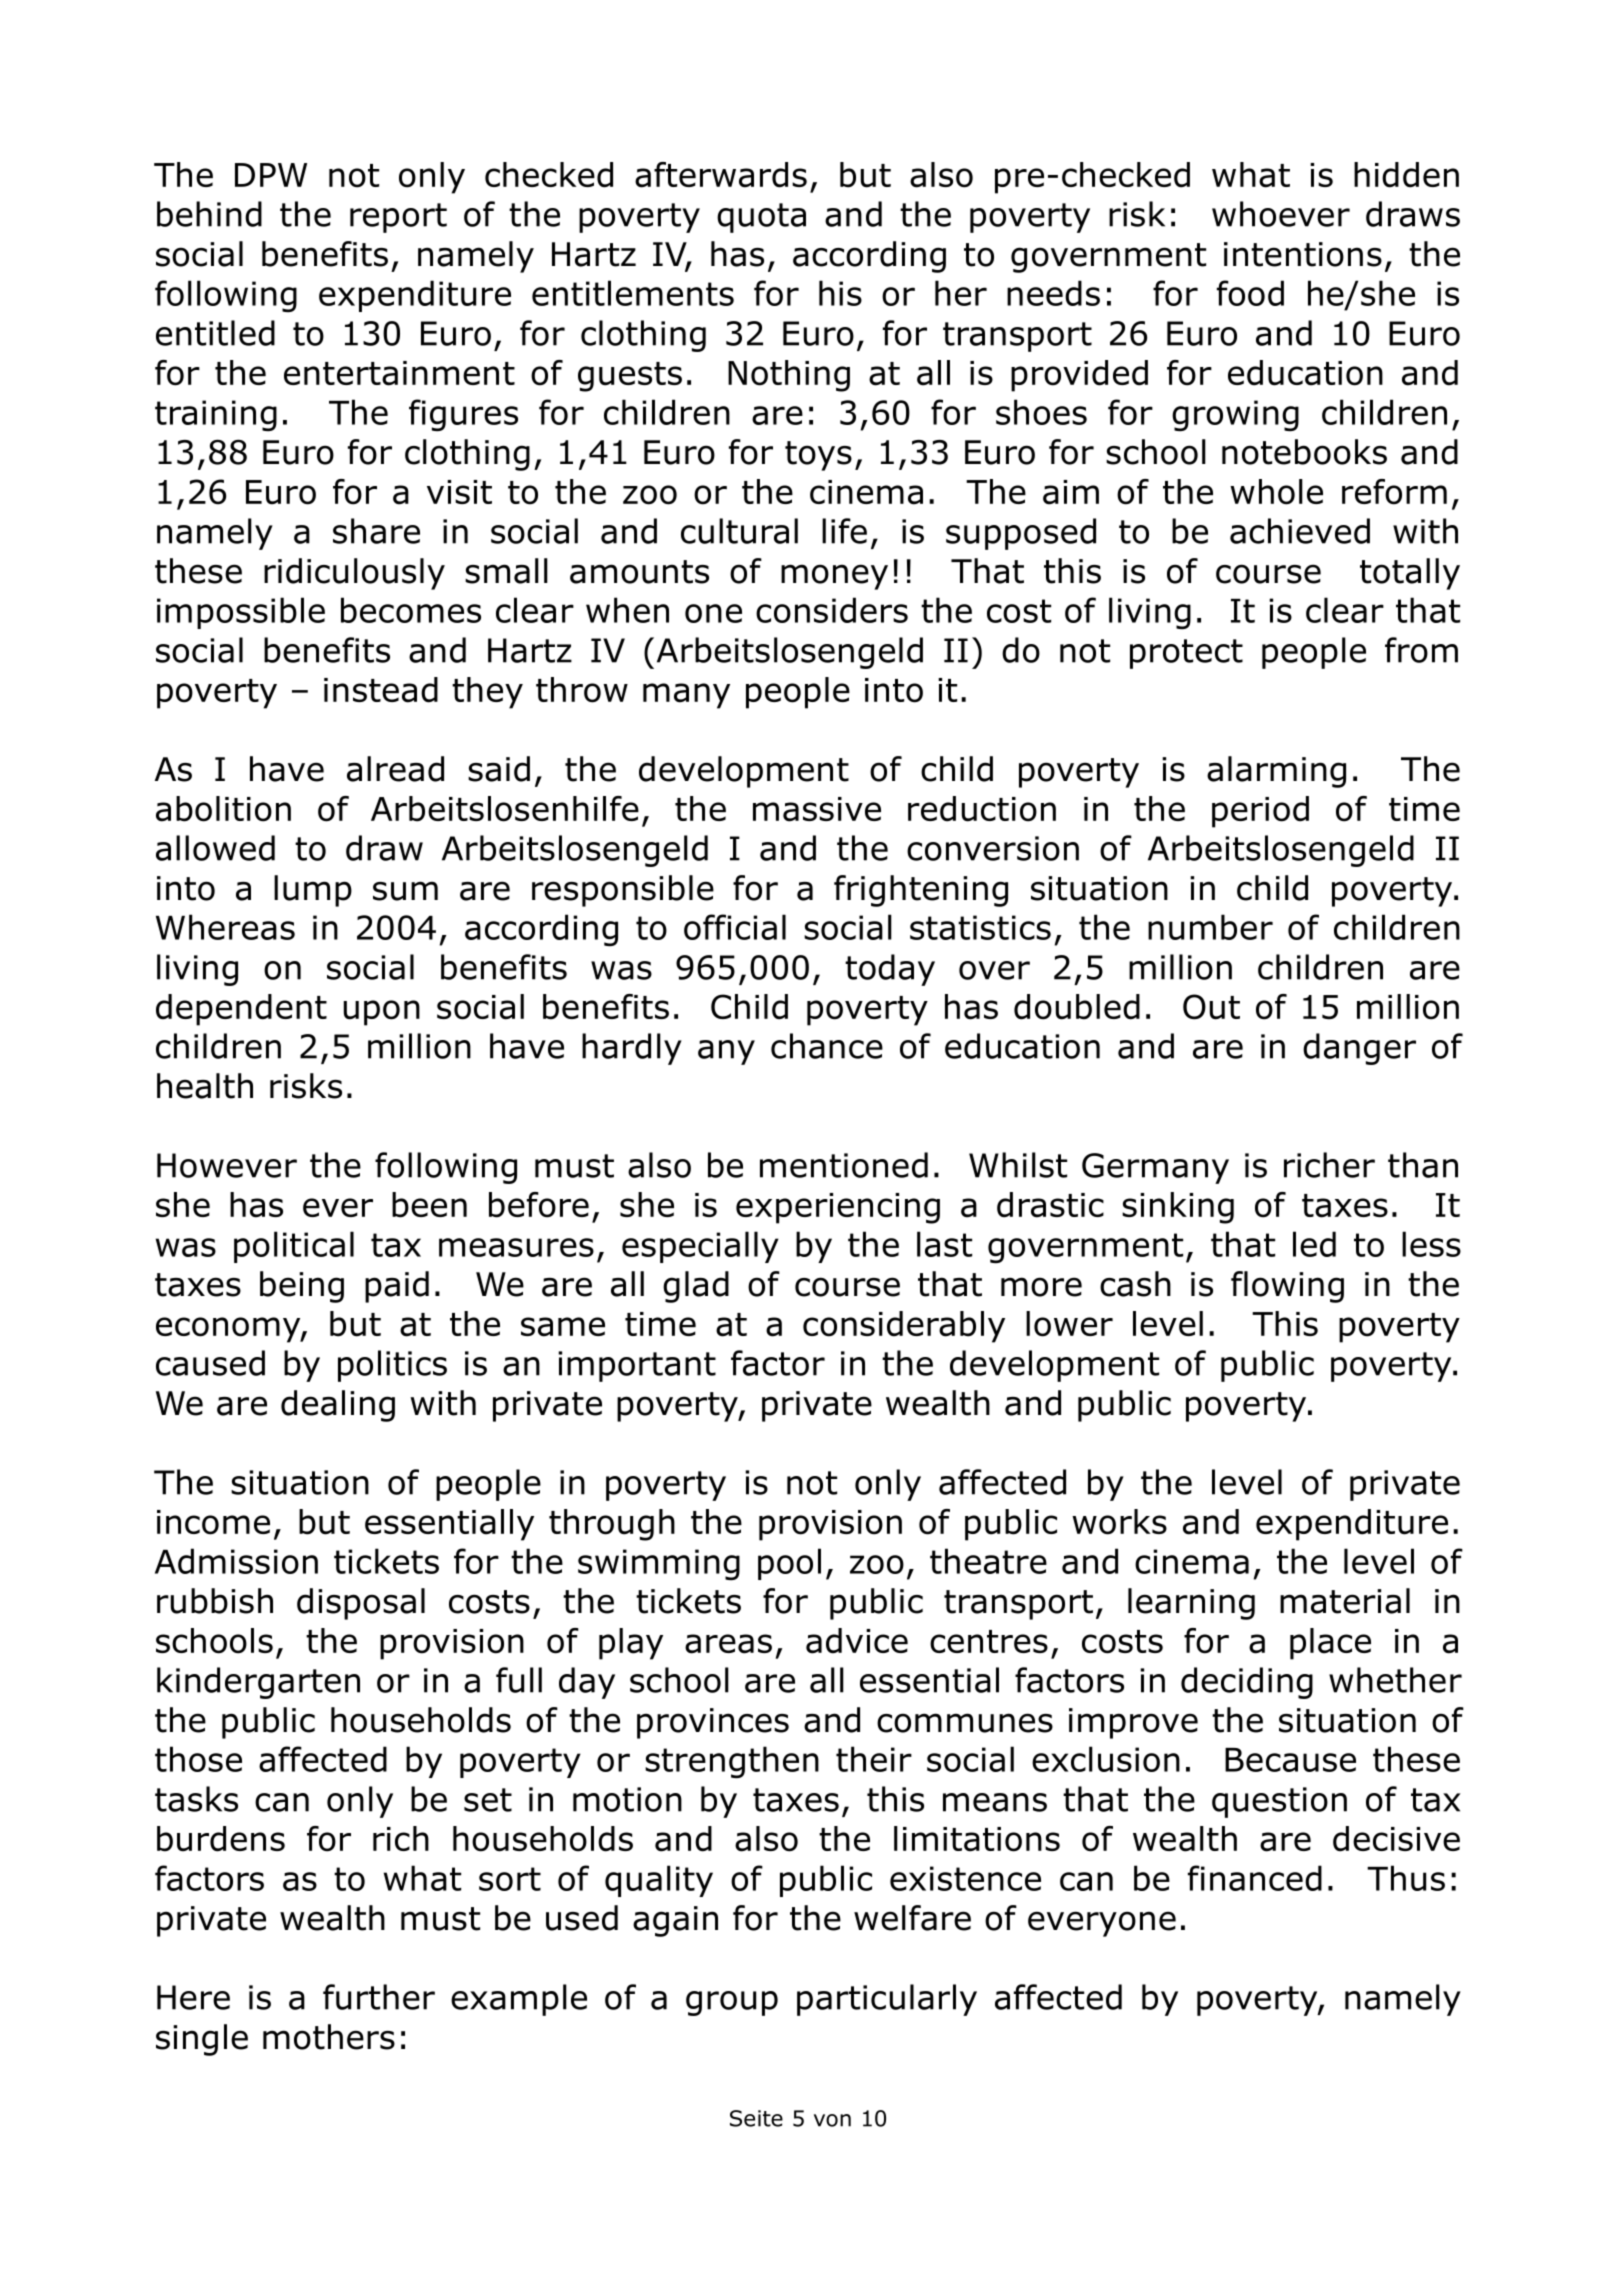 The width and height of the screenshot is (1615, 2285). I want to click on intentions, so click(1303, 254).
